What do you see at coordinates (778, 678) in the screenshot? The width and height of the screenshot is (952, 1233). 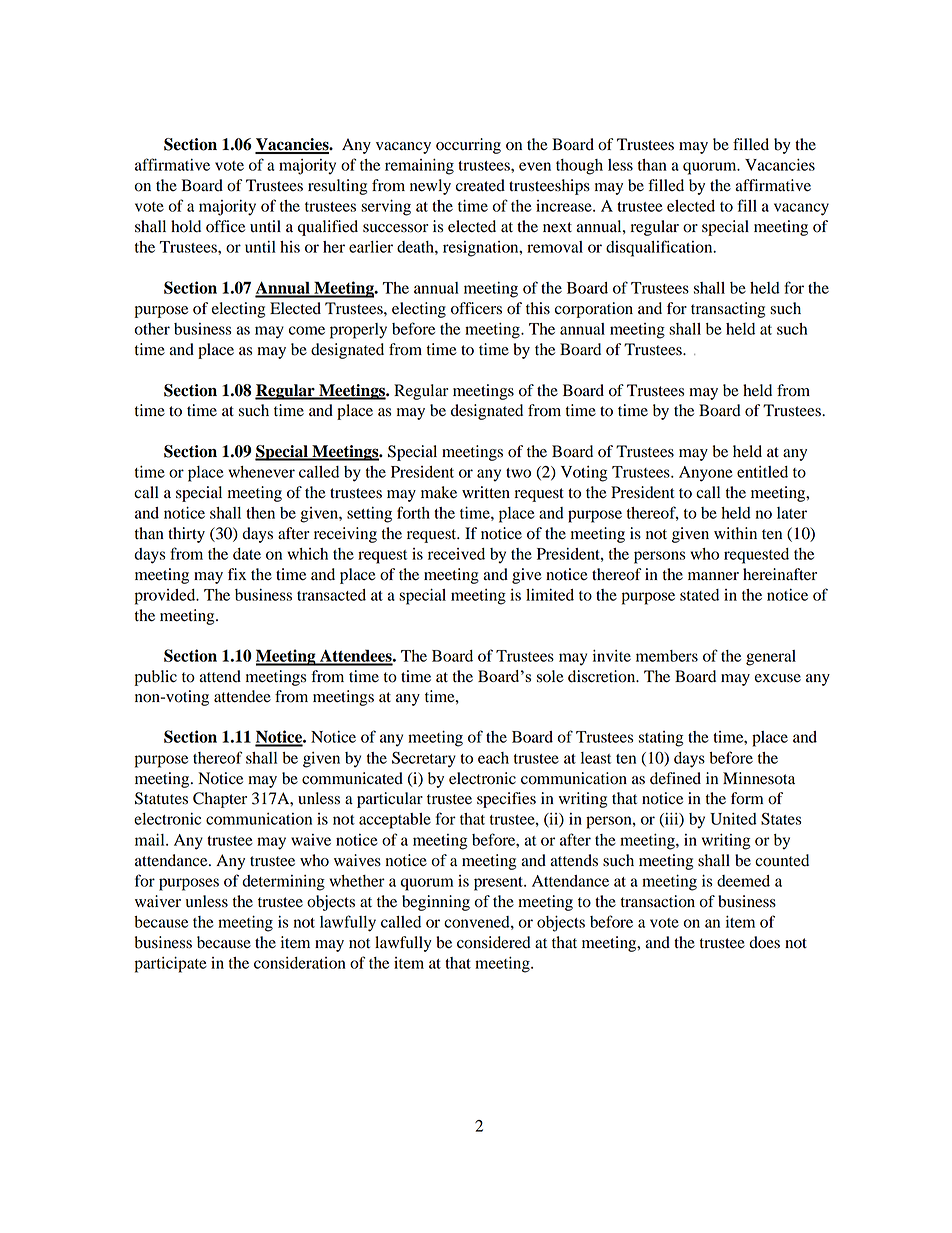 I see `excuse` at bounding box center [778, 678].
